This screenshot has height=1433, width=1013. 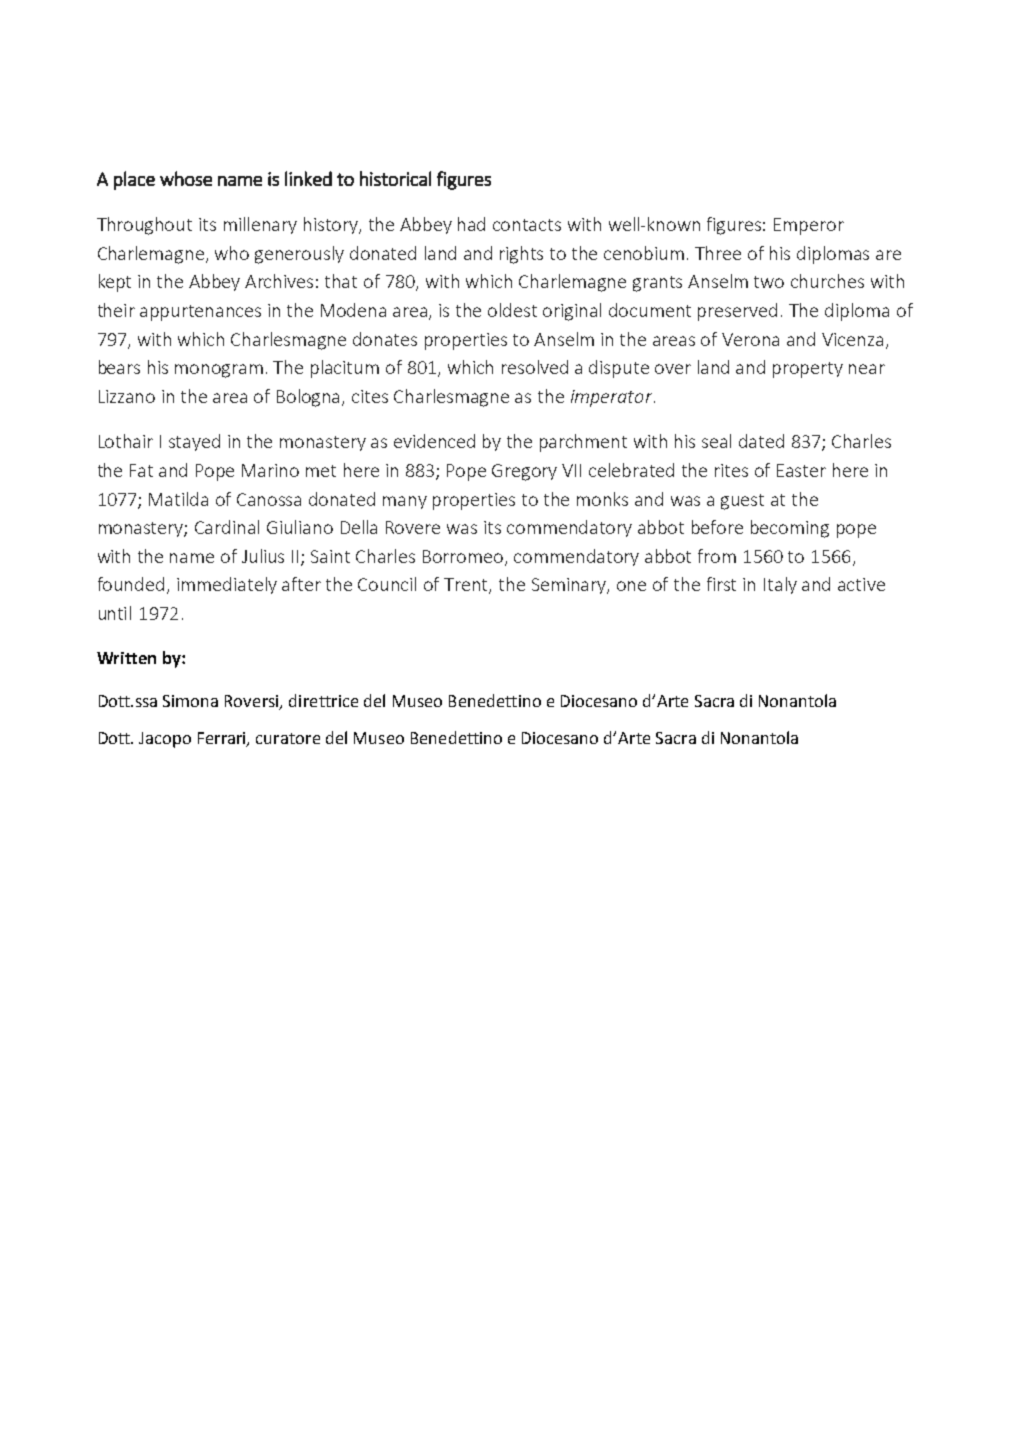 What do you see at coordinates (194, 442) in the screenshot?
I see `stayed` at bounding box center [194, 442].
